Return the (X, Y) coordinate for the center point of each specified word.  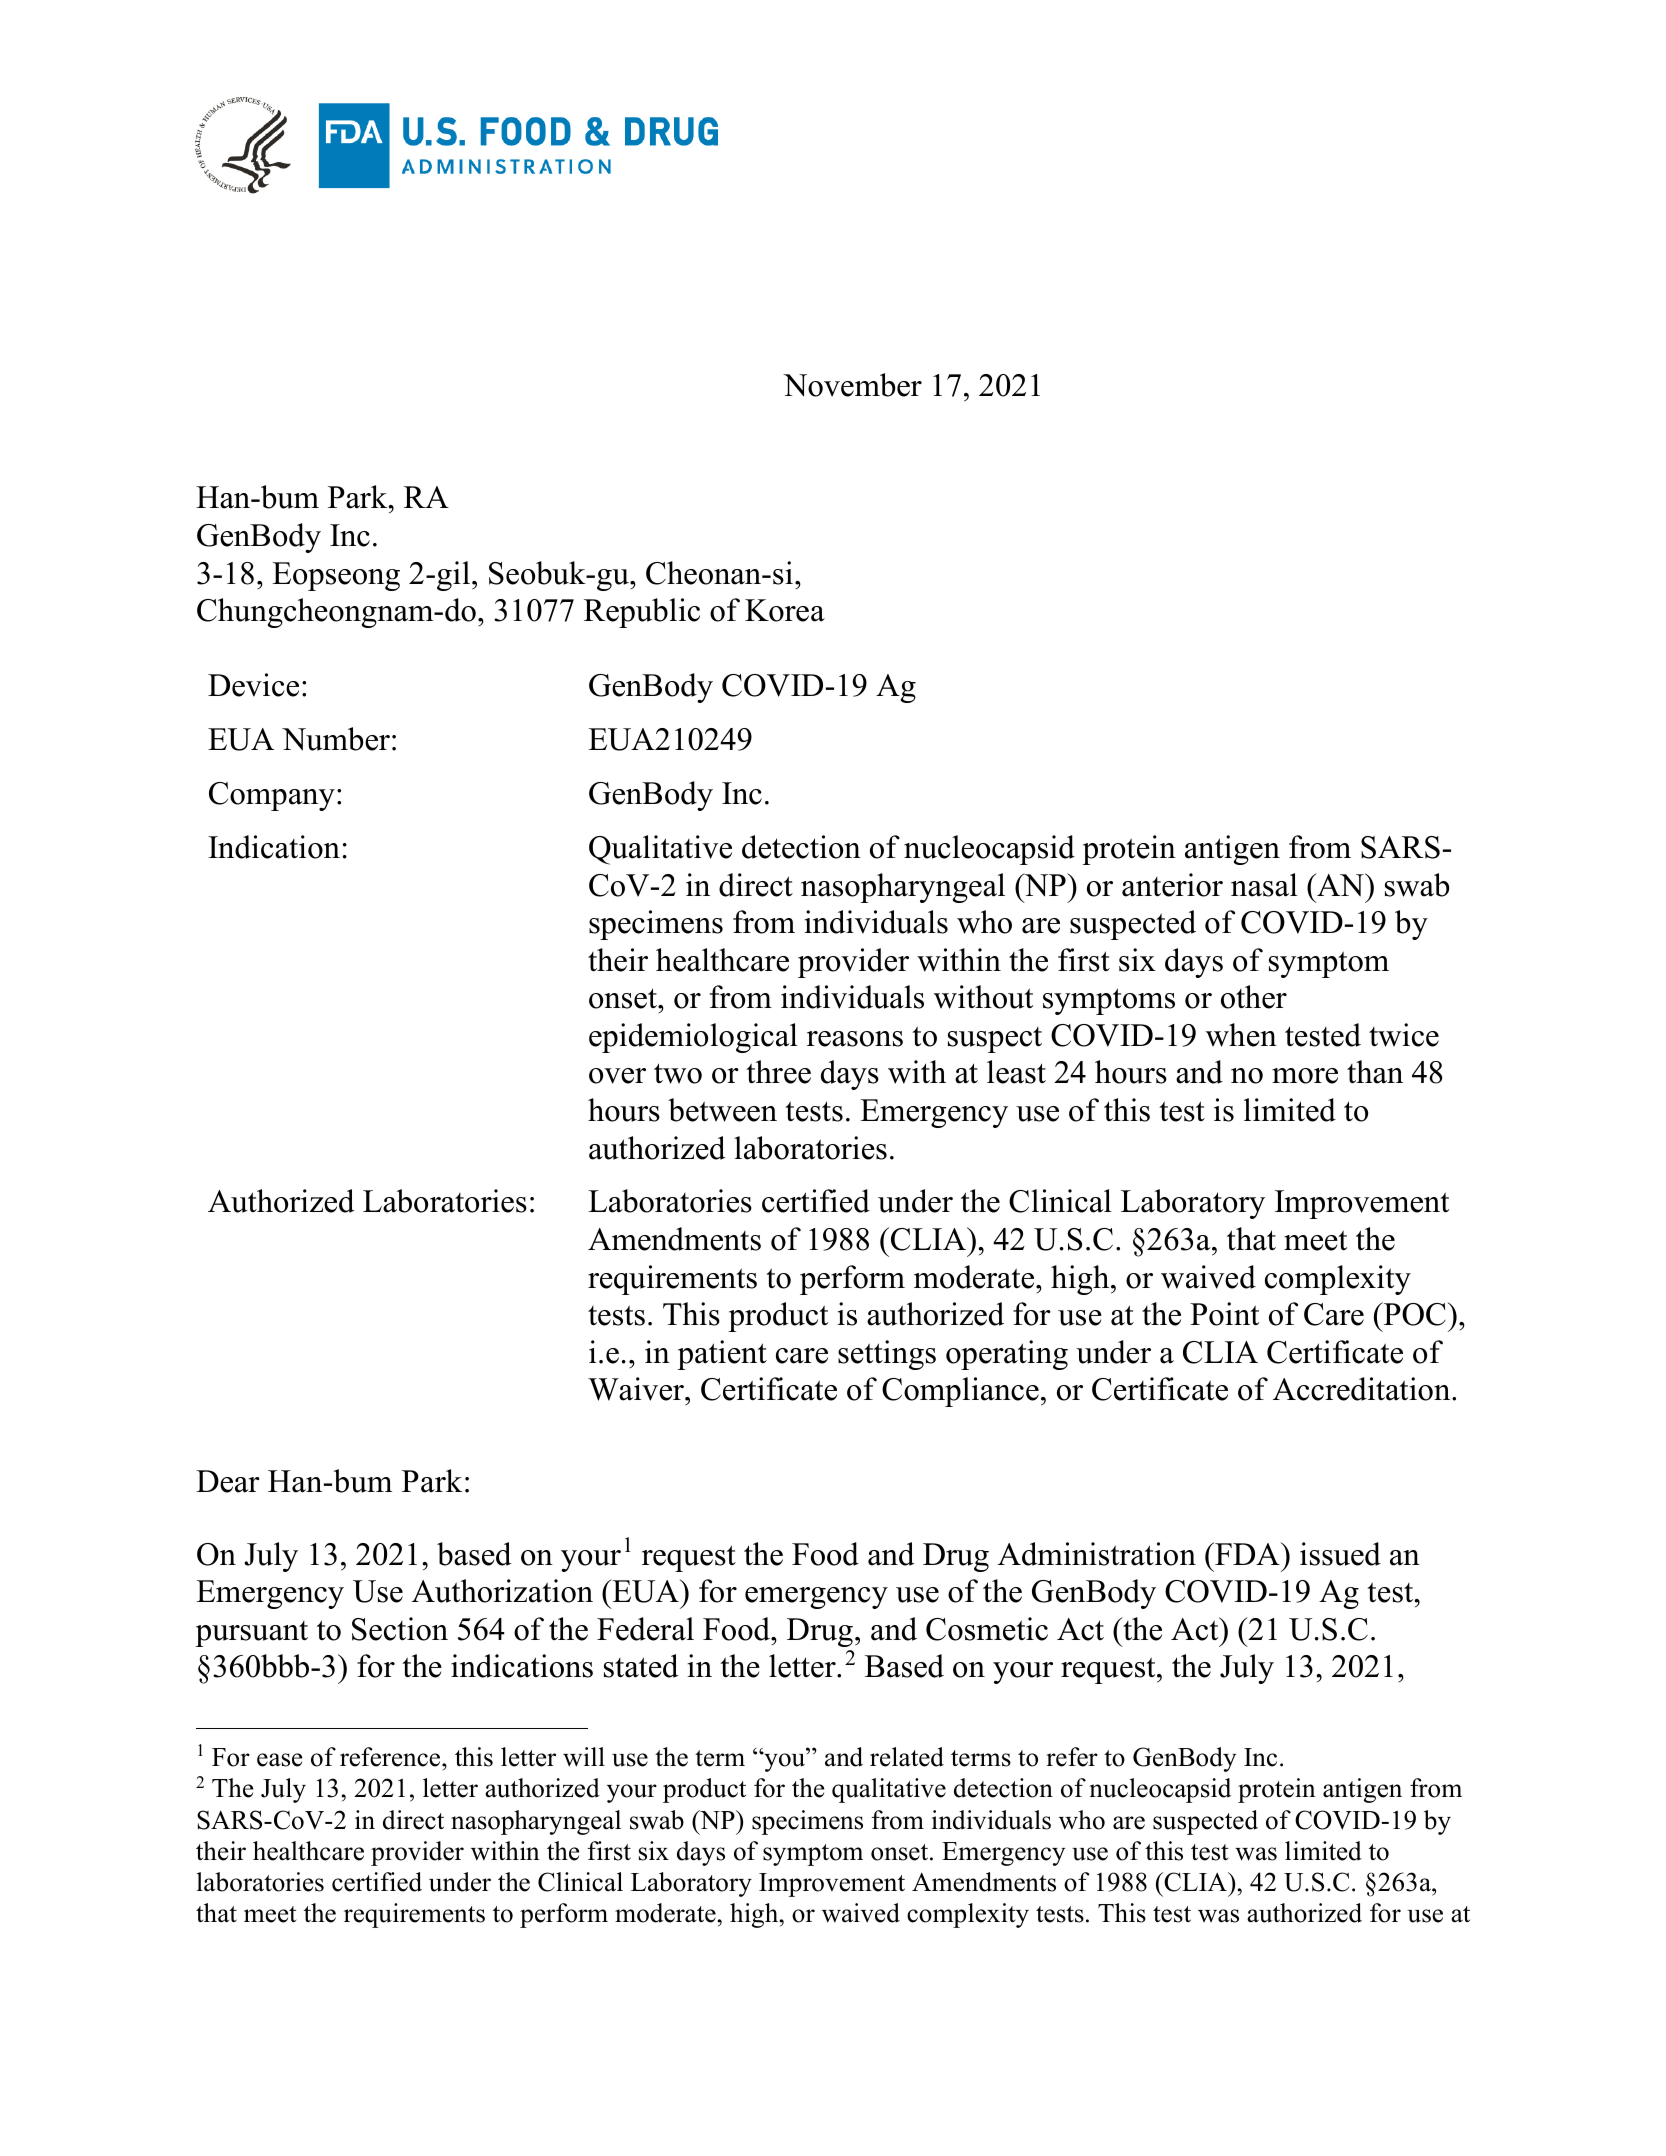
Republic (642, 613)
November (852, 385)
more (1305, 1076)
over (617, 1076)
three (778, 1072)
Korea (785, 610)
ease (279, 1760)
